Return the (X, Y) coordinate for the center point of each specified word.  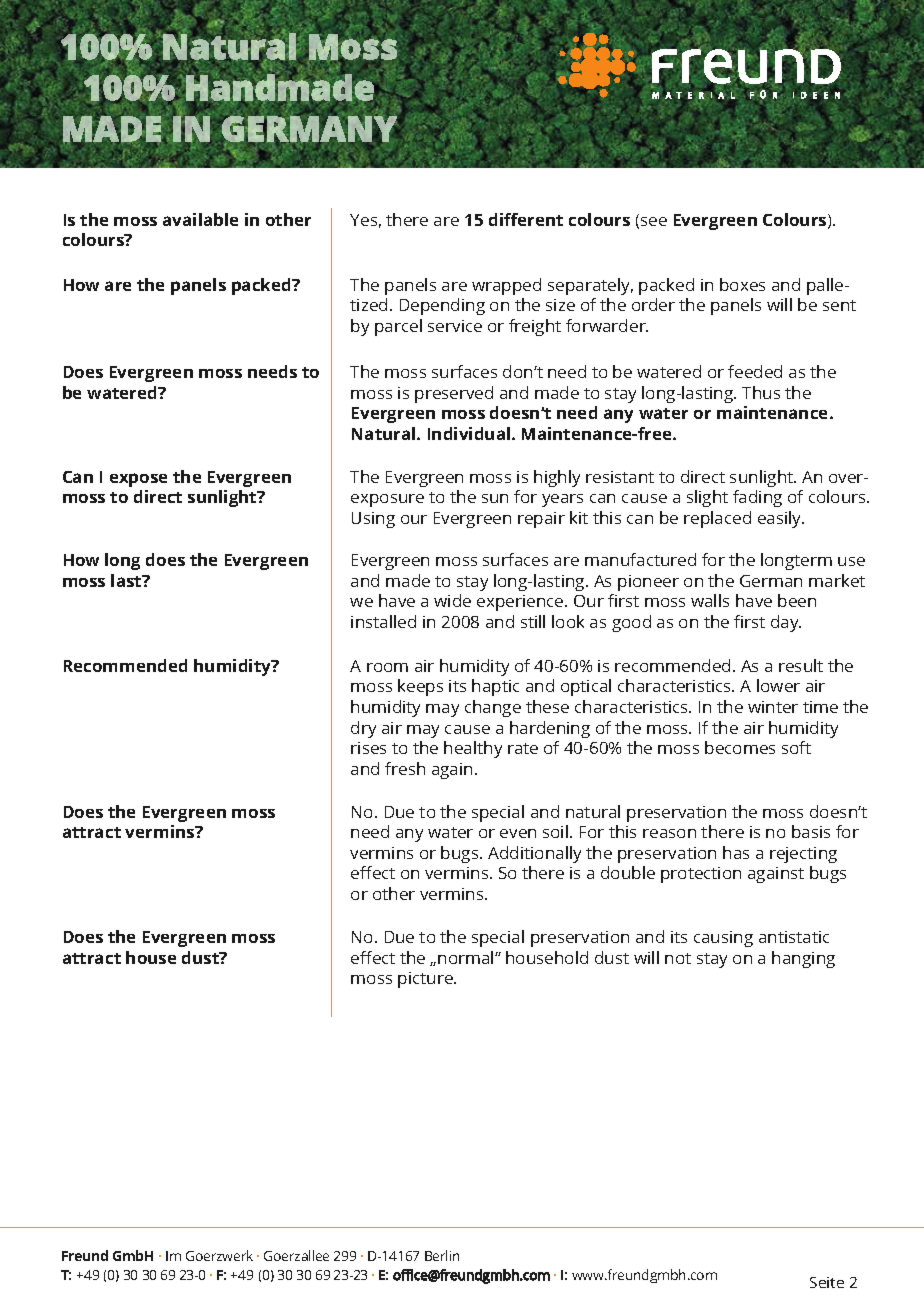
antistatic (794, 937)
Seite (827, 1282)
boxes (742, 284)
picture (426, 980)
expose (138, 480)
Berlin (442, 1255)
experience (521, 603)
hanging (803, 959)
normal (467, 957)
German (771, 581)
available (200, 219)
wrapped (506, 286)
